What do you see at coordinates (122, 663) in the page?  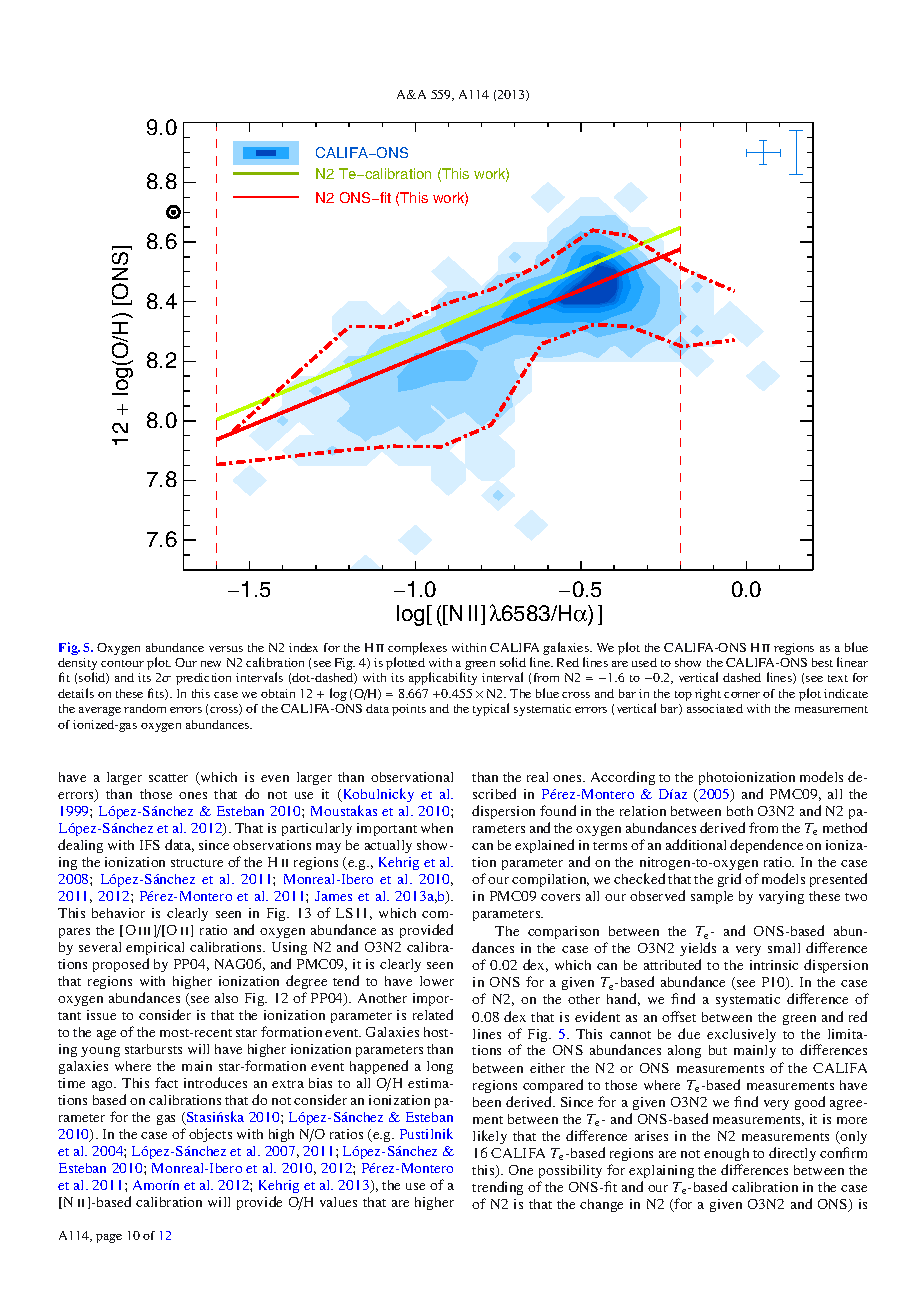 I see `contour` at bounding box center [122, 663].
